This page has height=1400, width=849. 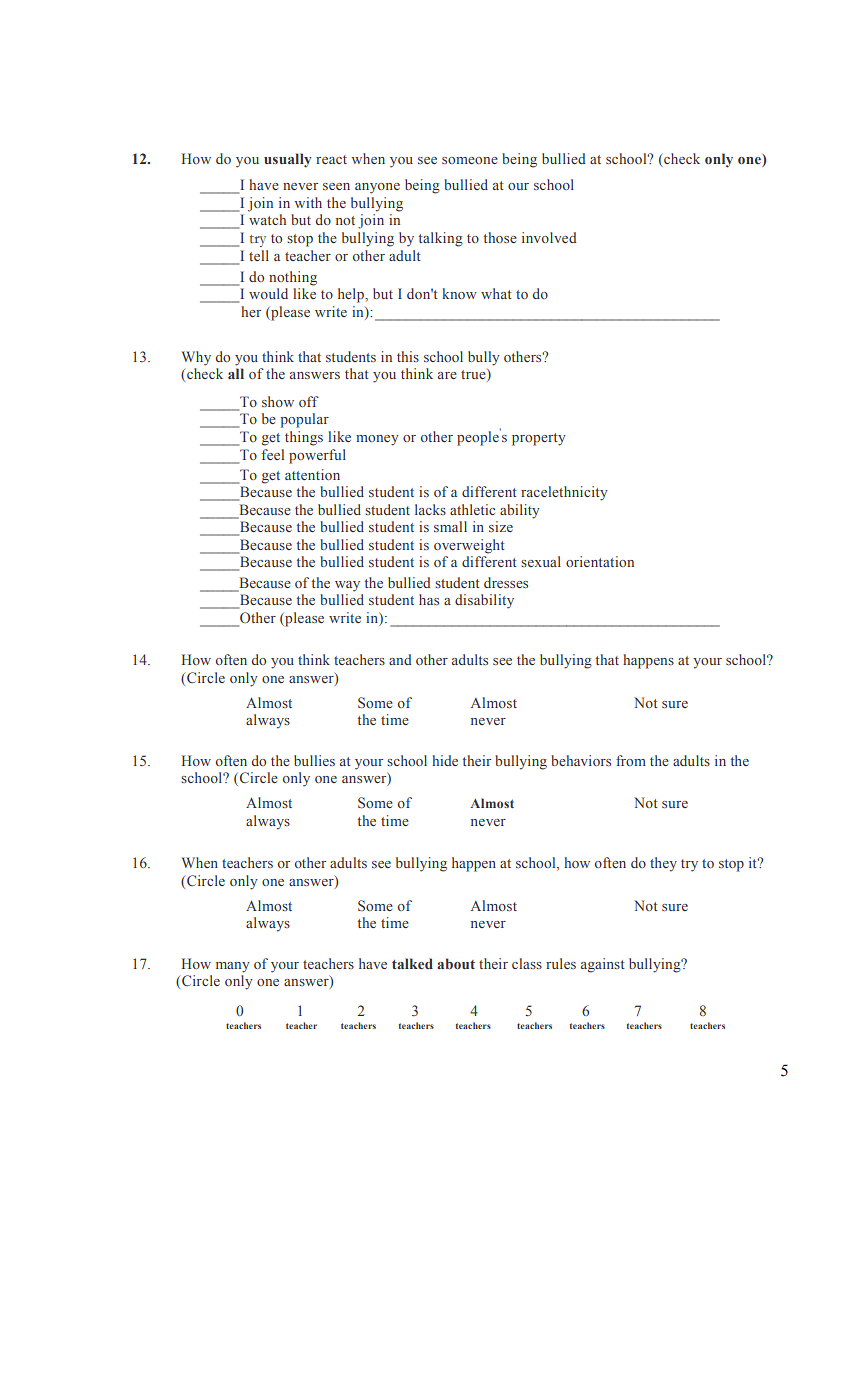 I want to click on against, so click(x=603, y=965).
